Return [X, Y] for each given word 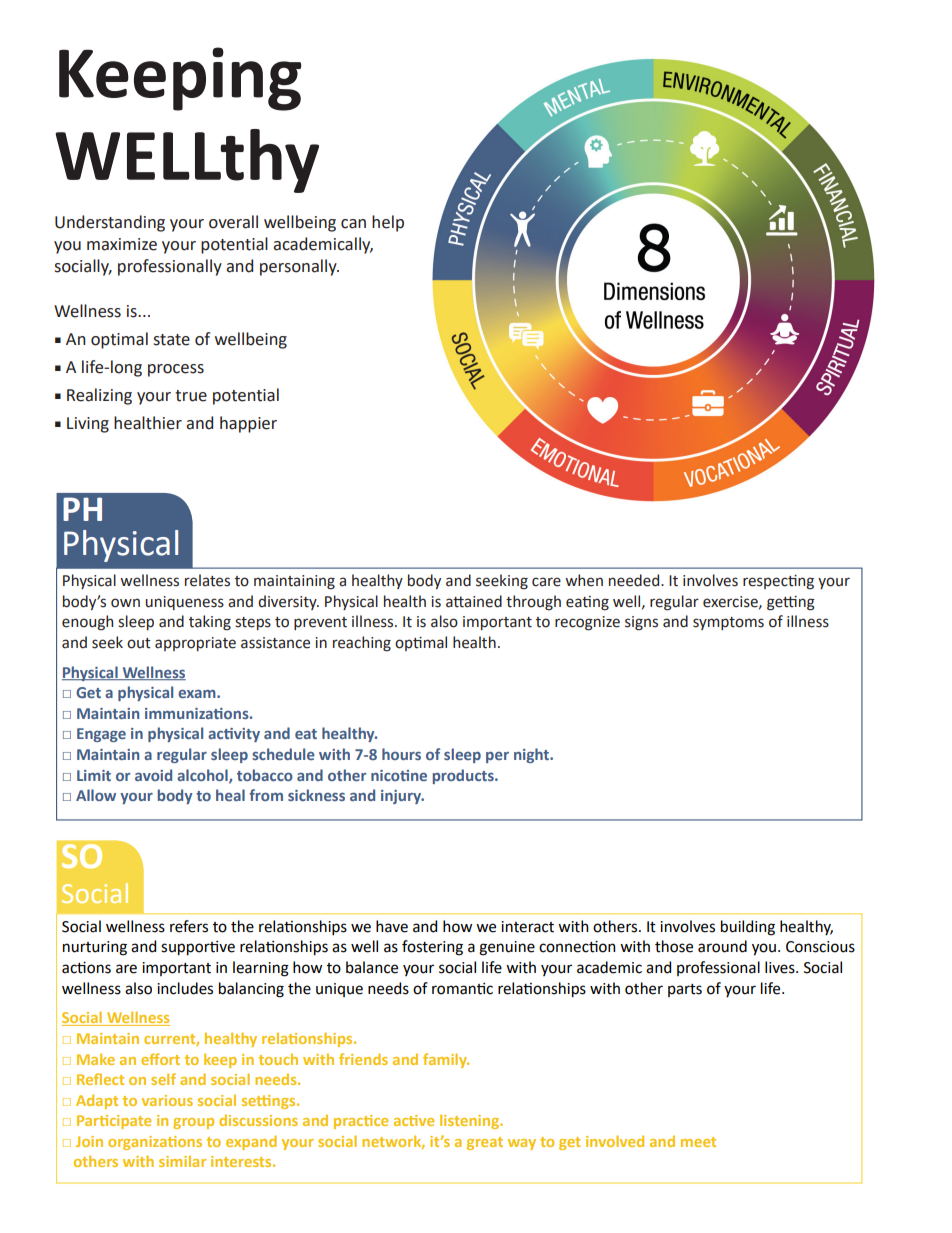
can [353, 224]
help [388, 223]
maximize [122, 244]
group [193, 1123]
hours [401, 754]
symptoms [728, 623]
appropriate [195, 644]
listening [471, 1121]
